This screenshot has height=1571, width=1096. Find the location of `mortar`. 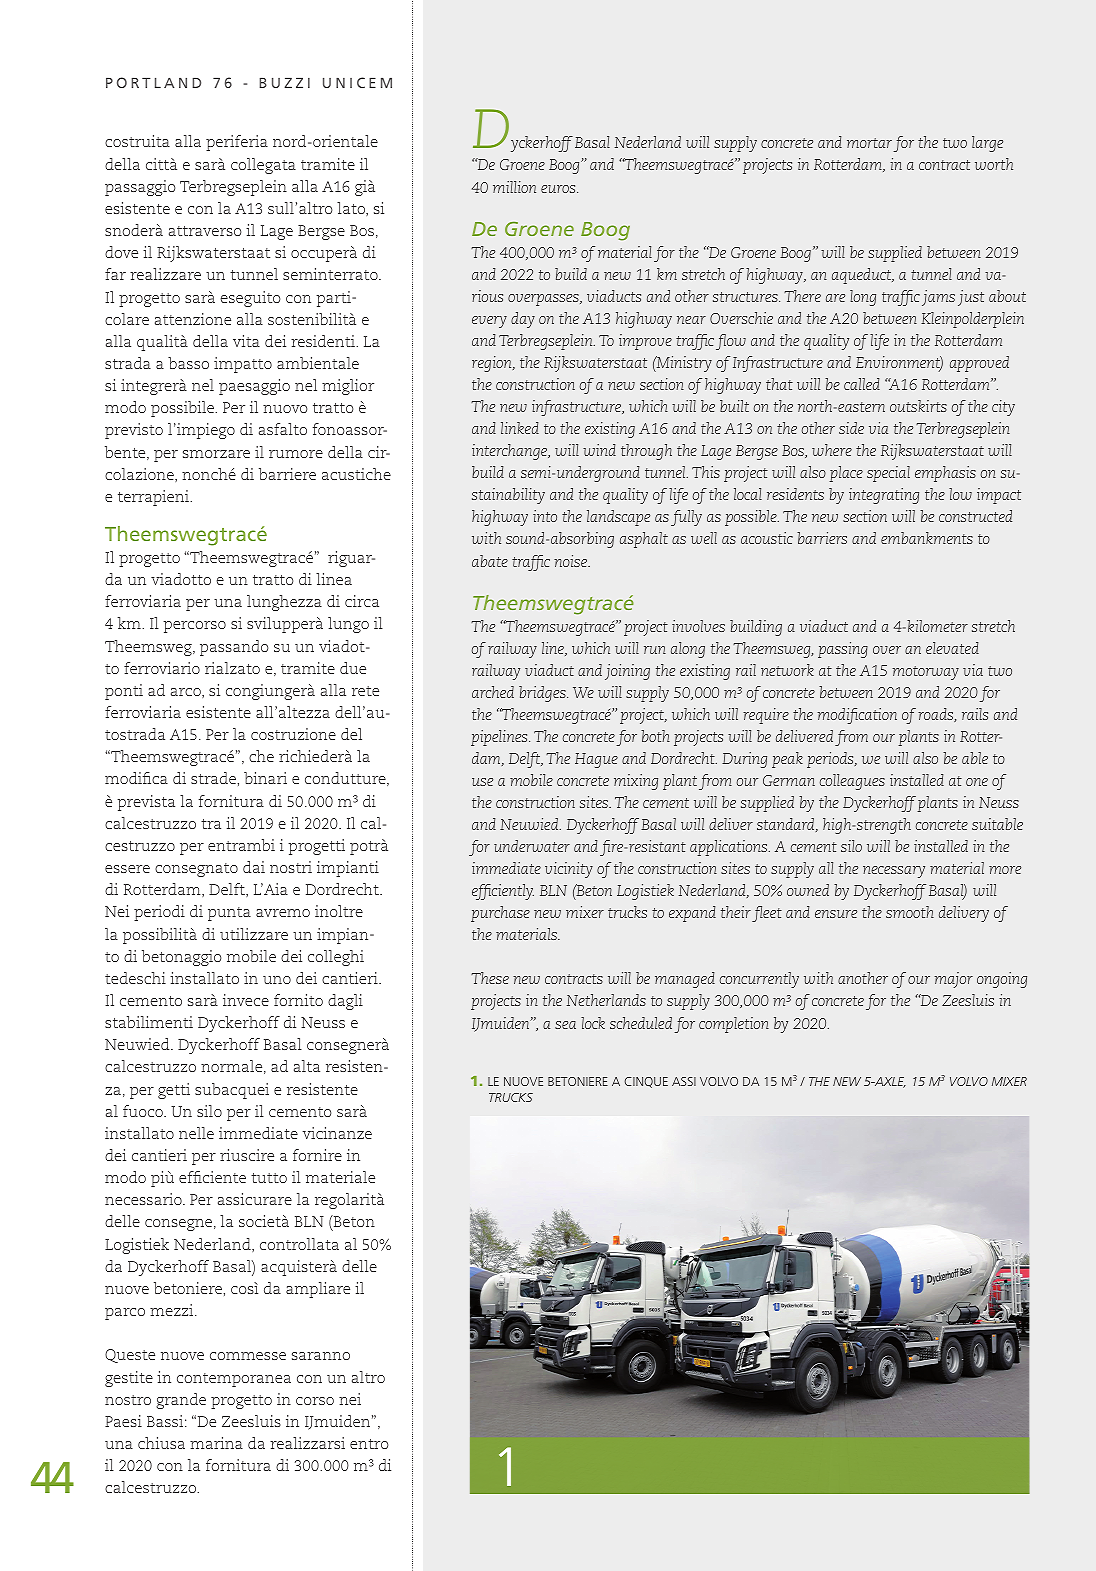

mortar is located at coordinates (869, 143).
